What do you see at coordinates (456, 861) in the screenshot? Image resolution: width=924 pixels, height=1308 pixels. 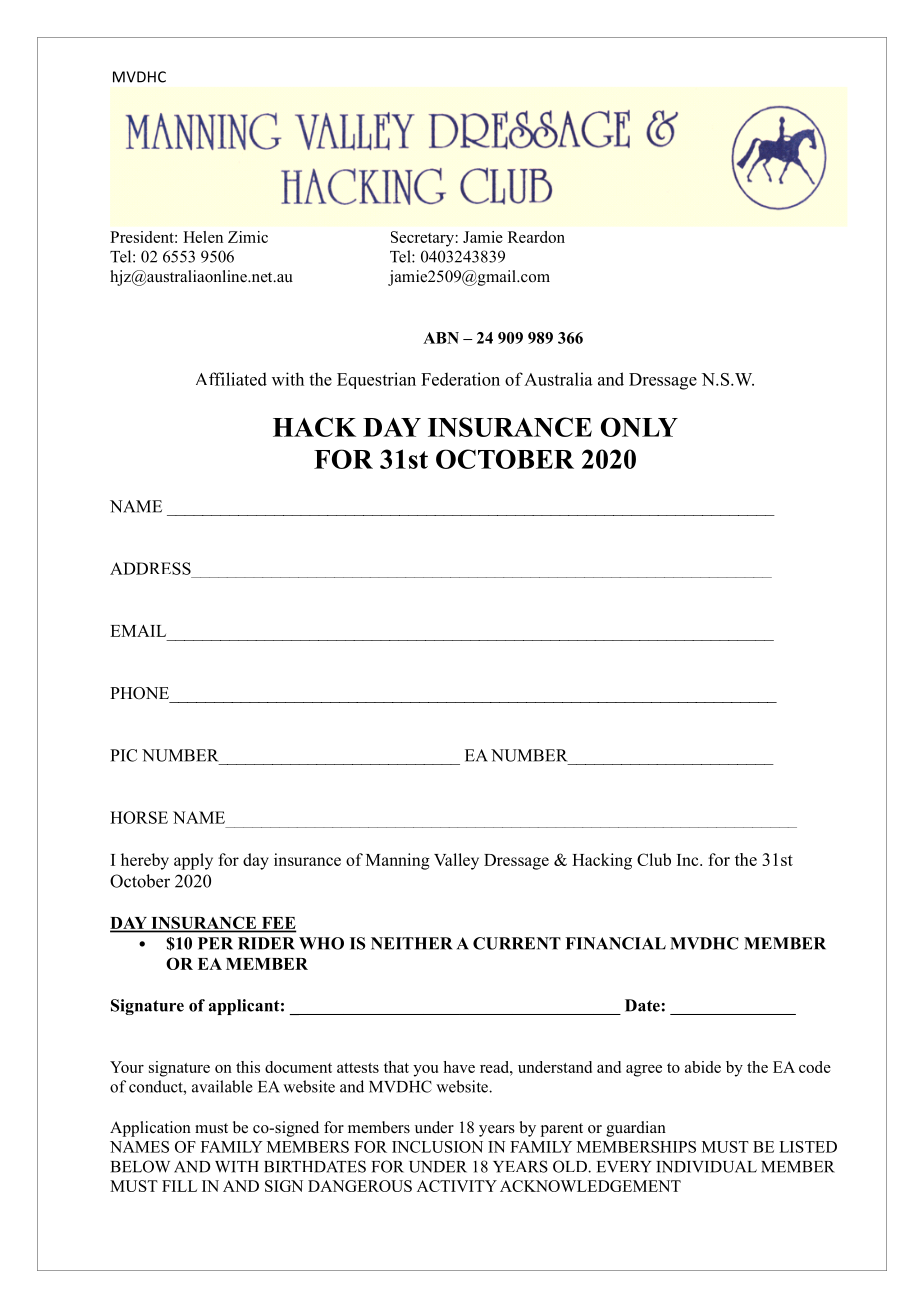 I see `Valley` at bounding box center [456, 861].
